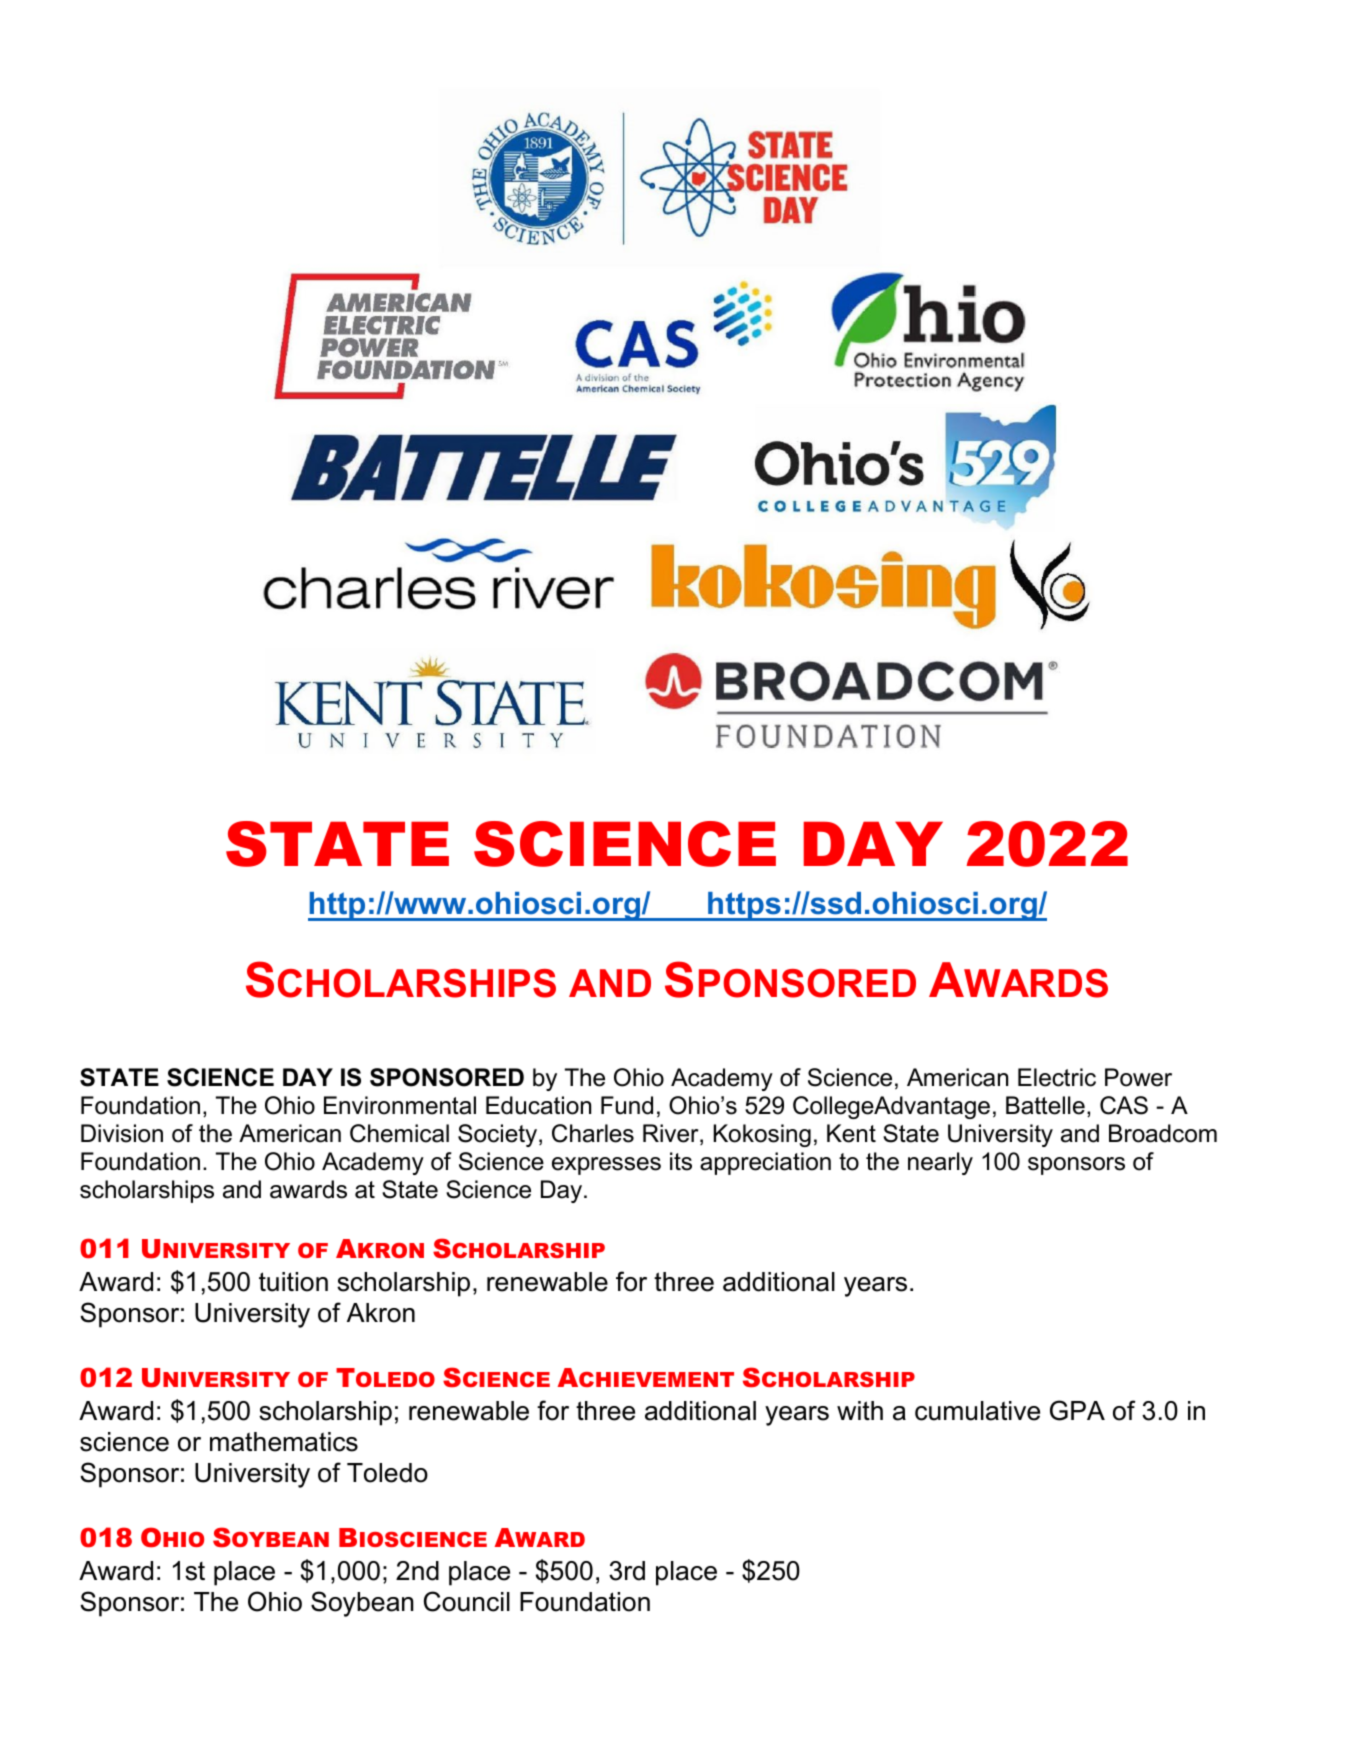 The height and width of the image is (1753, 1355). What do you see at coordinates (400, 1105) in the image?
I see `Environmental` at bounding box center [400, 1105].
